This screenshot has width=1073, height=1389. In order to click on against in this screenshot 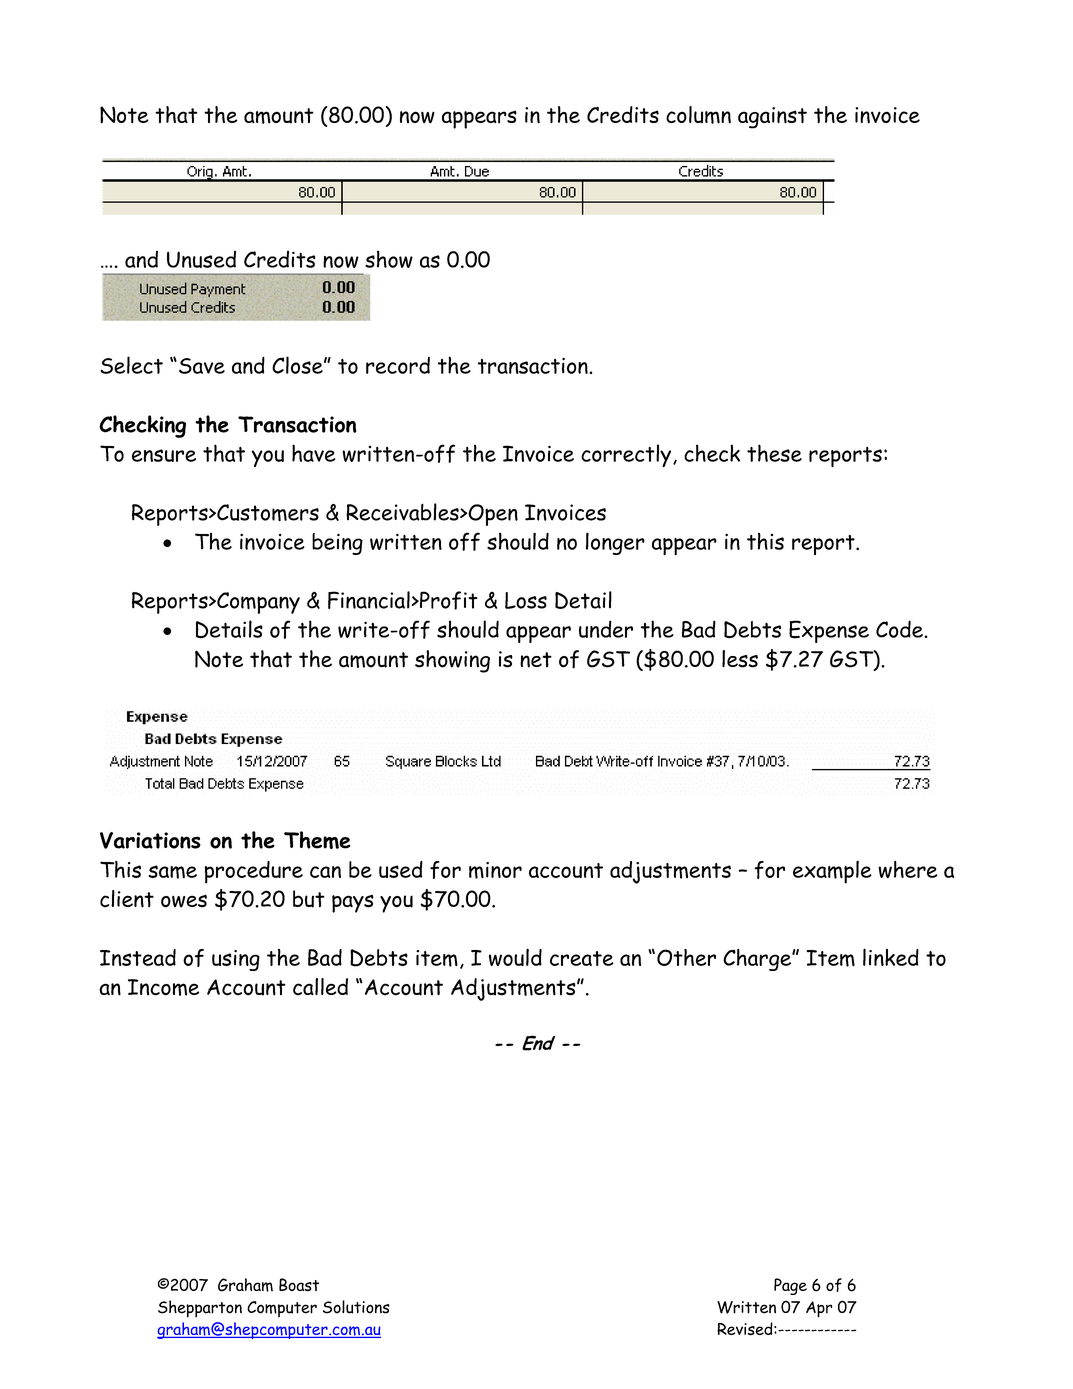, I will do `click(772, 118)`.
